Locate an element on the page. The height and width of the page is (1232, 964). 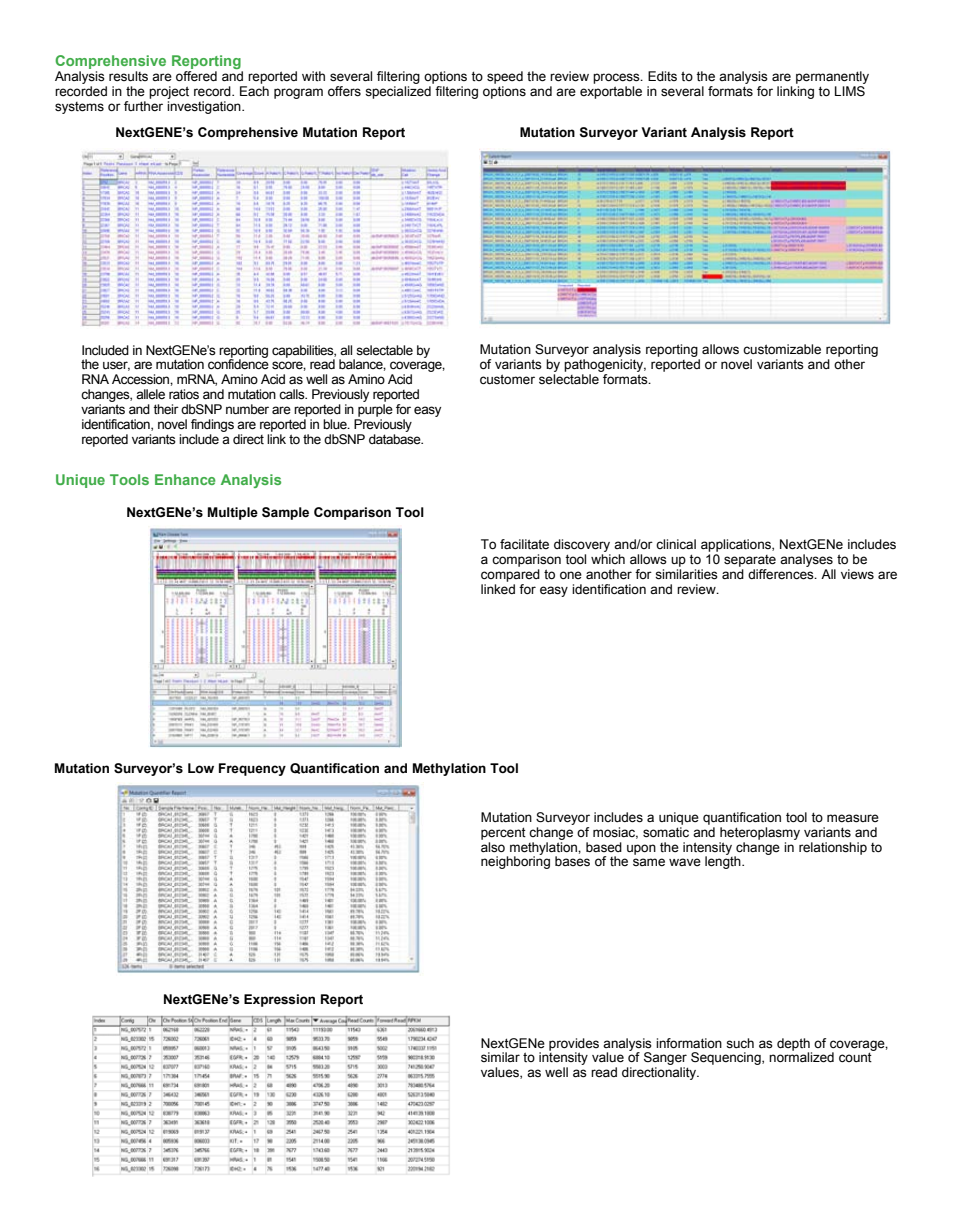
permanently is located at coordinates (832, 77).
